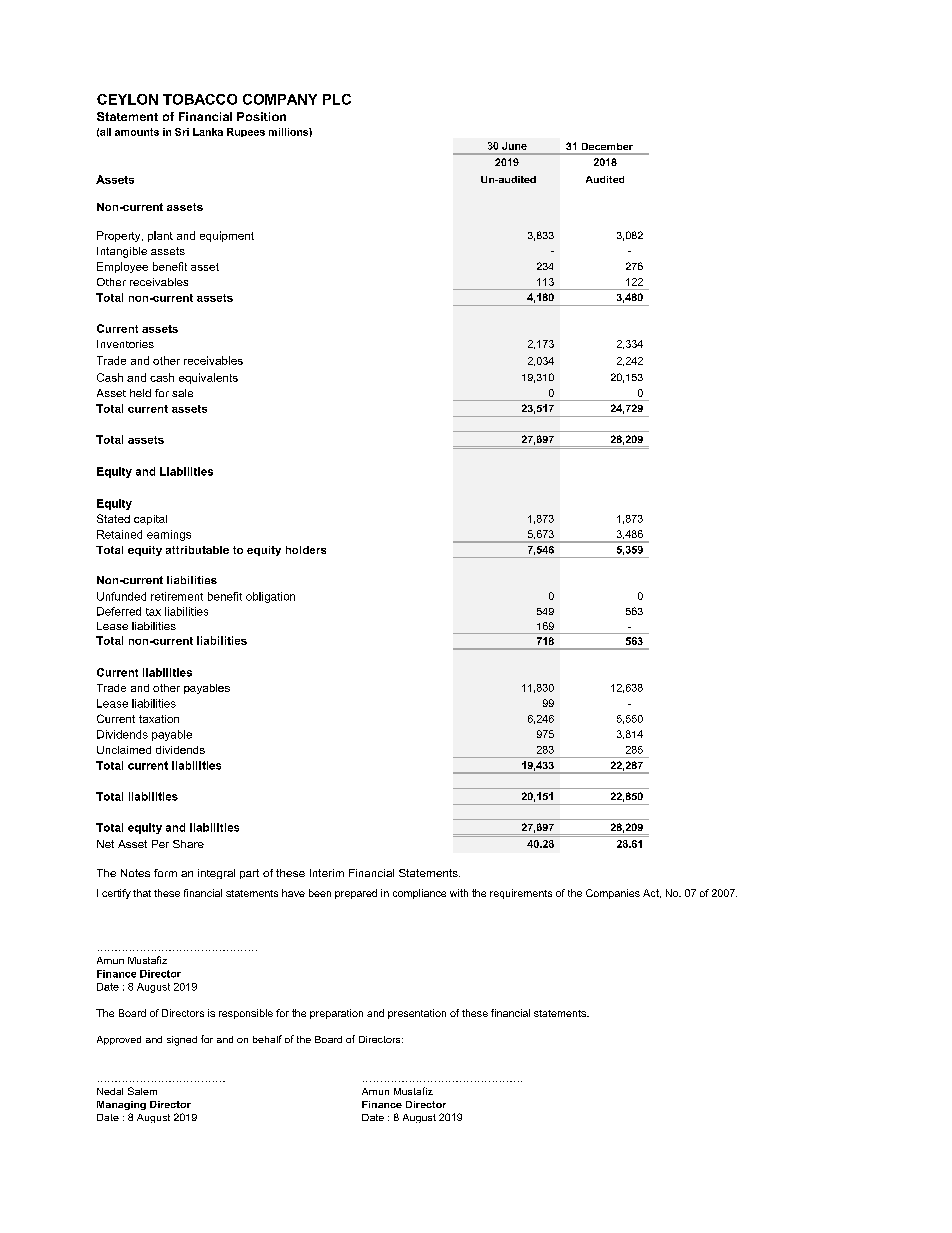  I want to click on PLC, so click(337, 99).
